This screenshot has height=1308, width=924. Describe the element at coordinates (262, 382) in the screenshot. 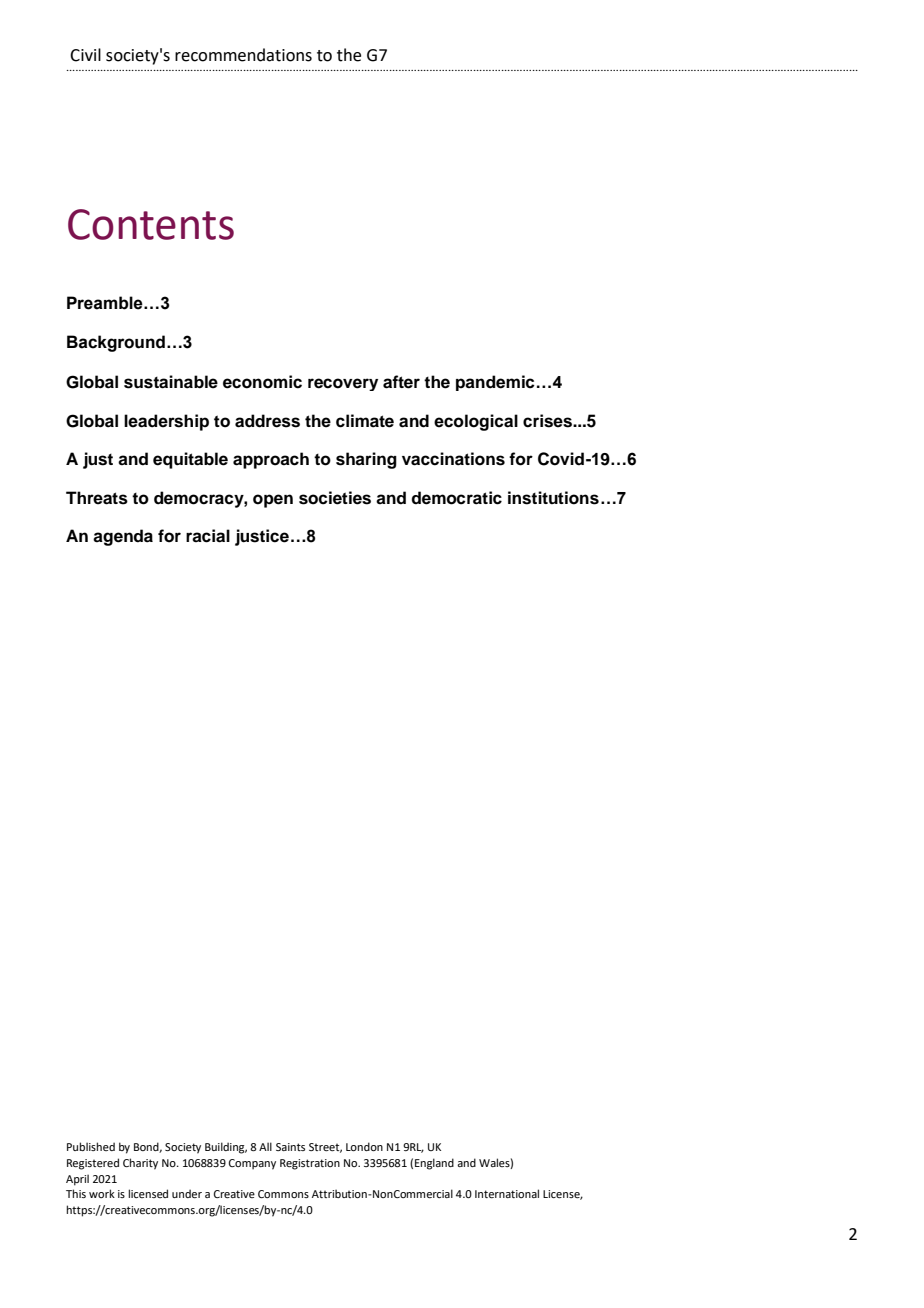

I see `economic` at that location.
